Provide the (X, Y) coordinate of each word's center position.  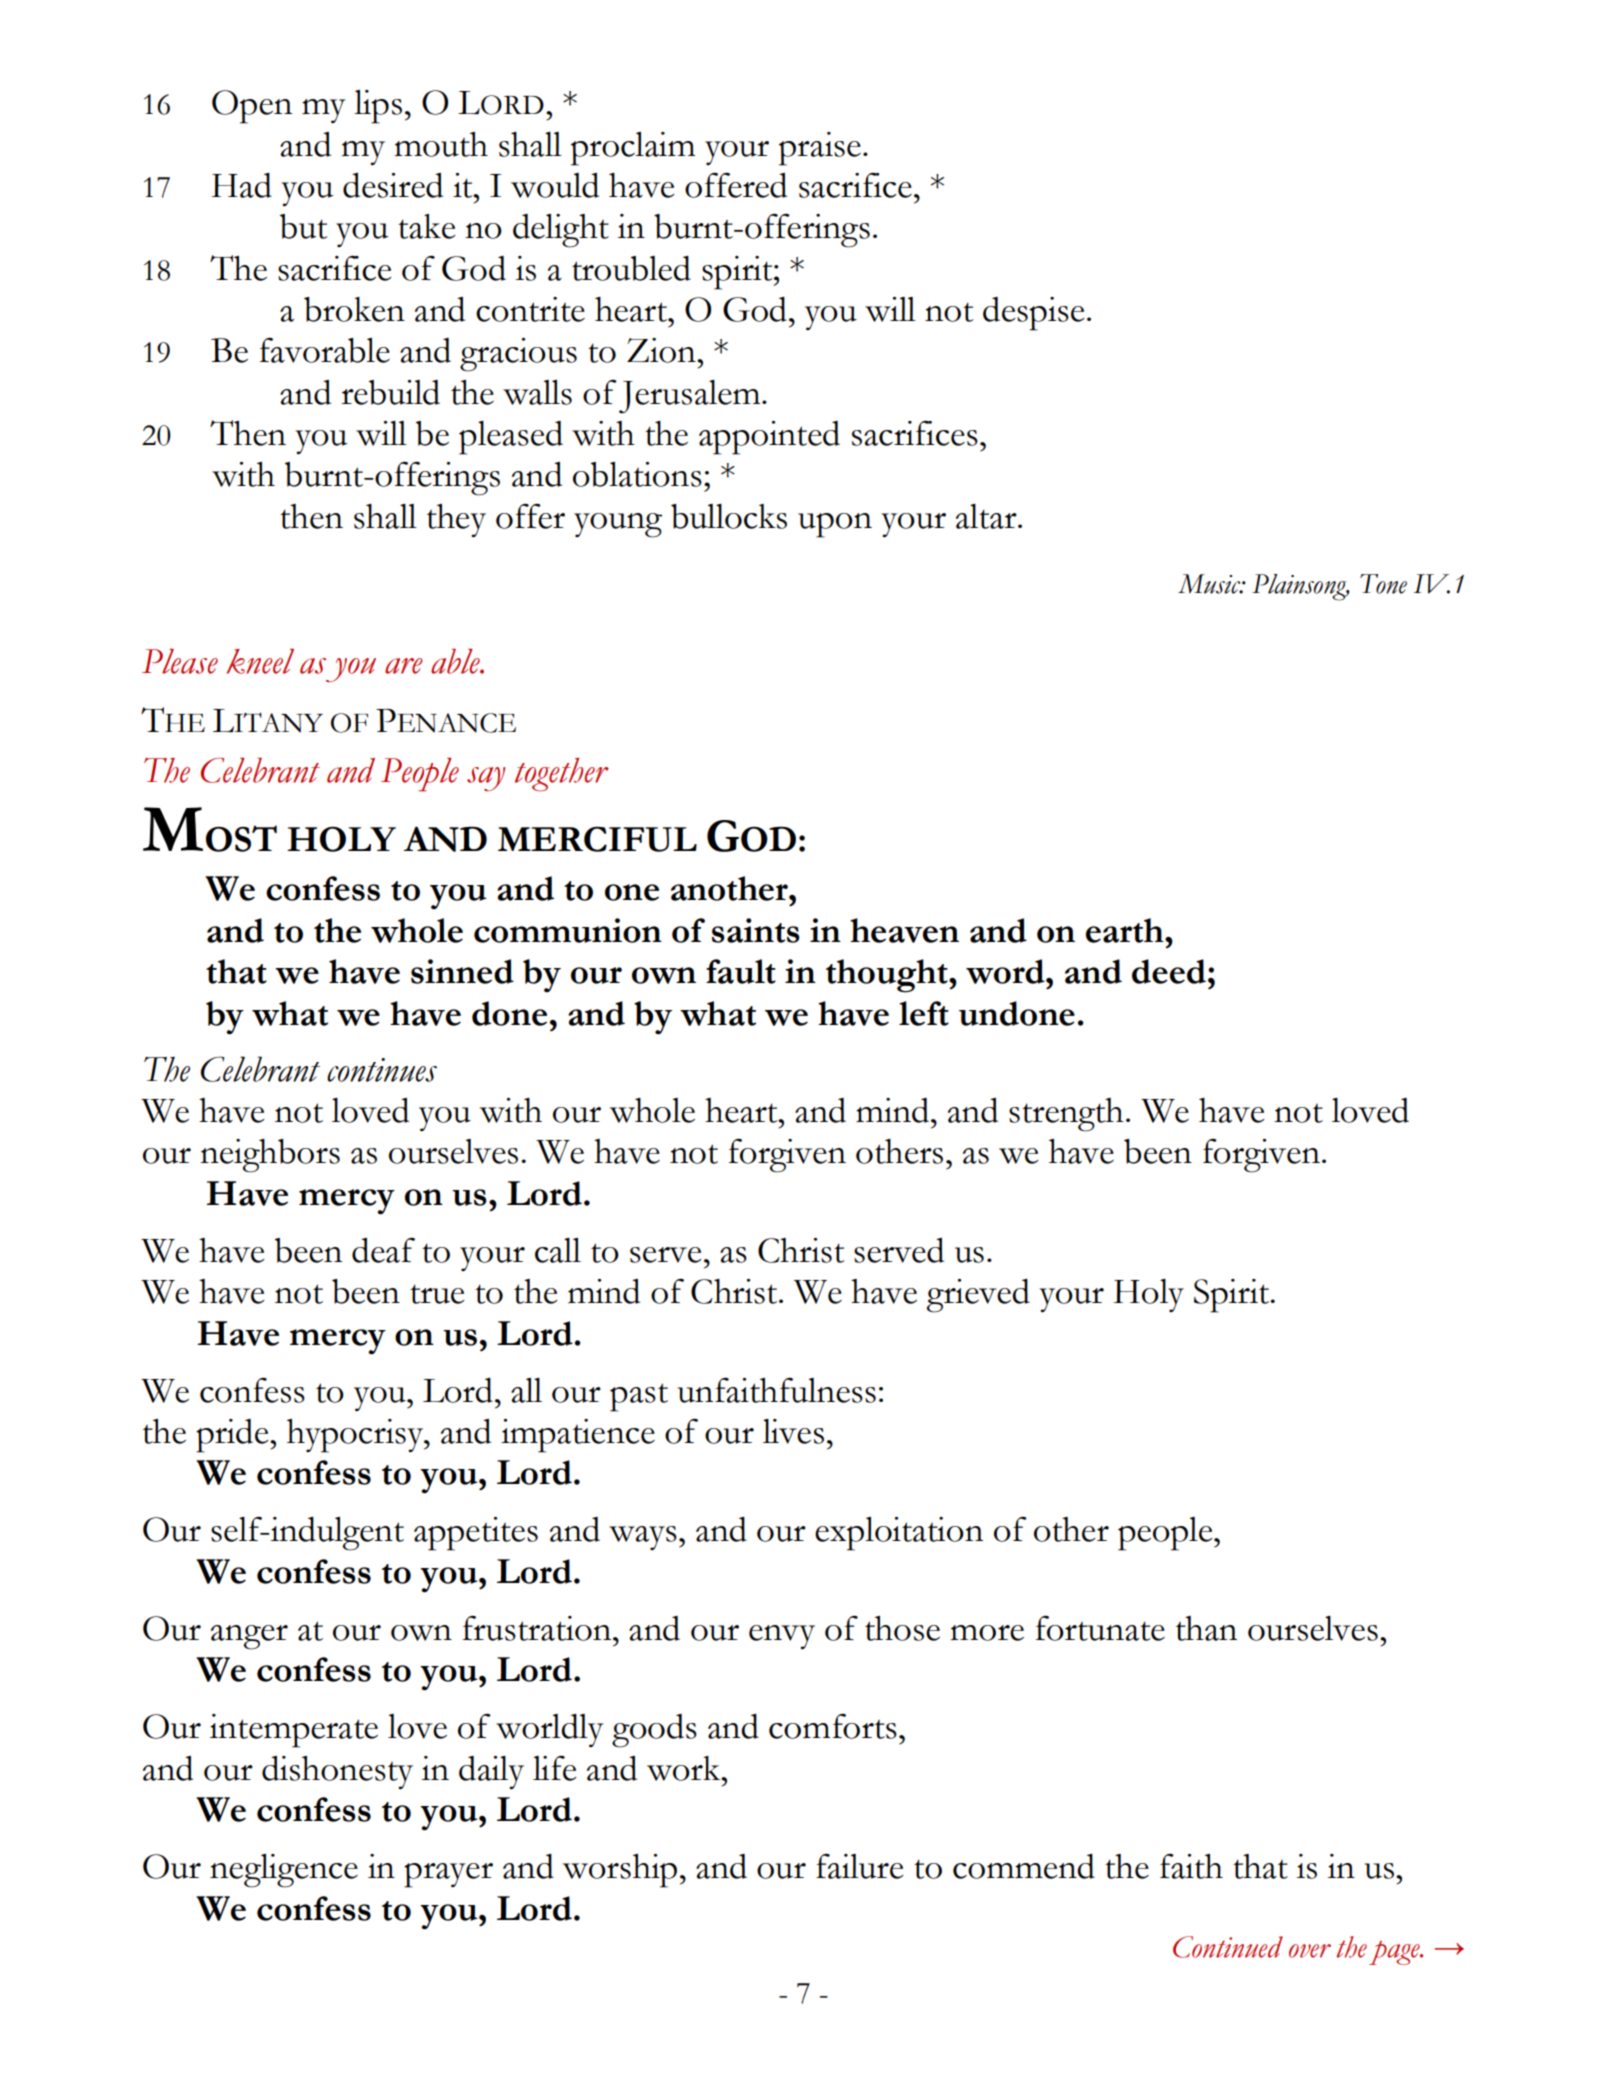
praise (820, 149)
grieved (978, 1296)
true (437, 1294)
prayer (448, 1875)
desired (393, 185)
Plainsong (1300, 587)
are (403, 666)
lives (793, 1431)
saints (756, 930)
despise (1033, 314)
